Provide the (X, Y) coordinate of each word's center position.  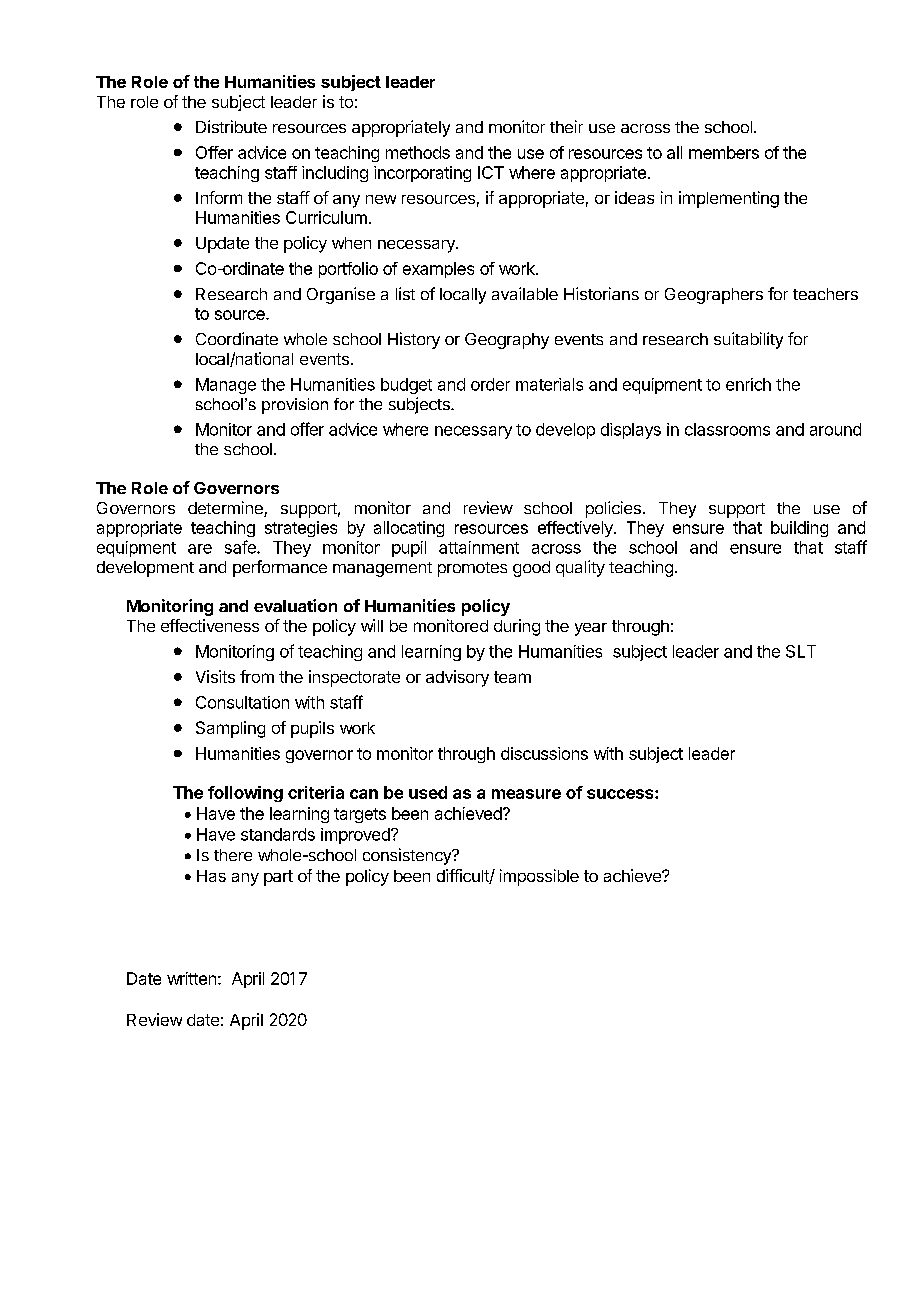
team (512, 677)
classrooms (727, 429)
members (724, 152)
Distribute (231, 126)
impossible (539, 877)
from (257, 676)
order (490, 384)
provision (295, 406)
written (191, 978)
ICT (491, 172)
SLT (801, 651)
